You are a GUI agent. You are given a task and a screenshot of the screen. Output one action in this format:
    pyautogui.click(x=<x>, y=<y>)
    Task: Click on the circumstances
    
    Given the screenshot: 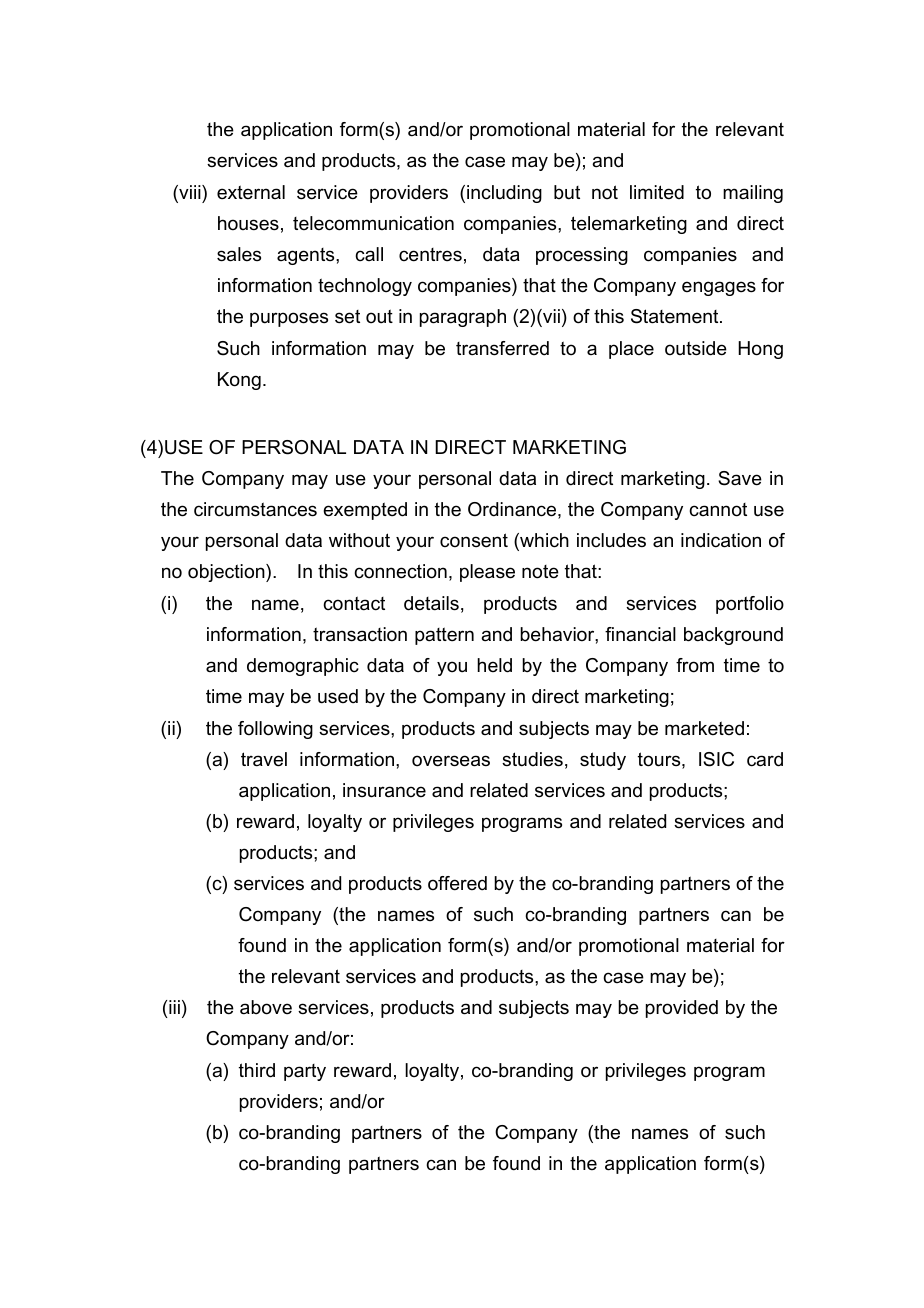 What is the action you would take?
    pyautogui.click(x=255, y=509)
